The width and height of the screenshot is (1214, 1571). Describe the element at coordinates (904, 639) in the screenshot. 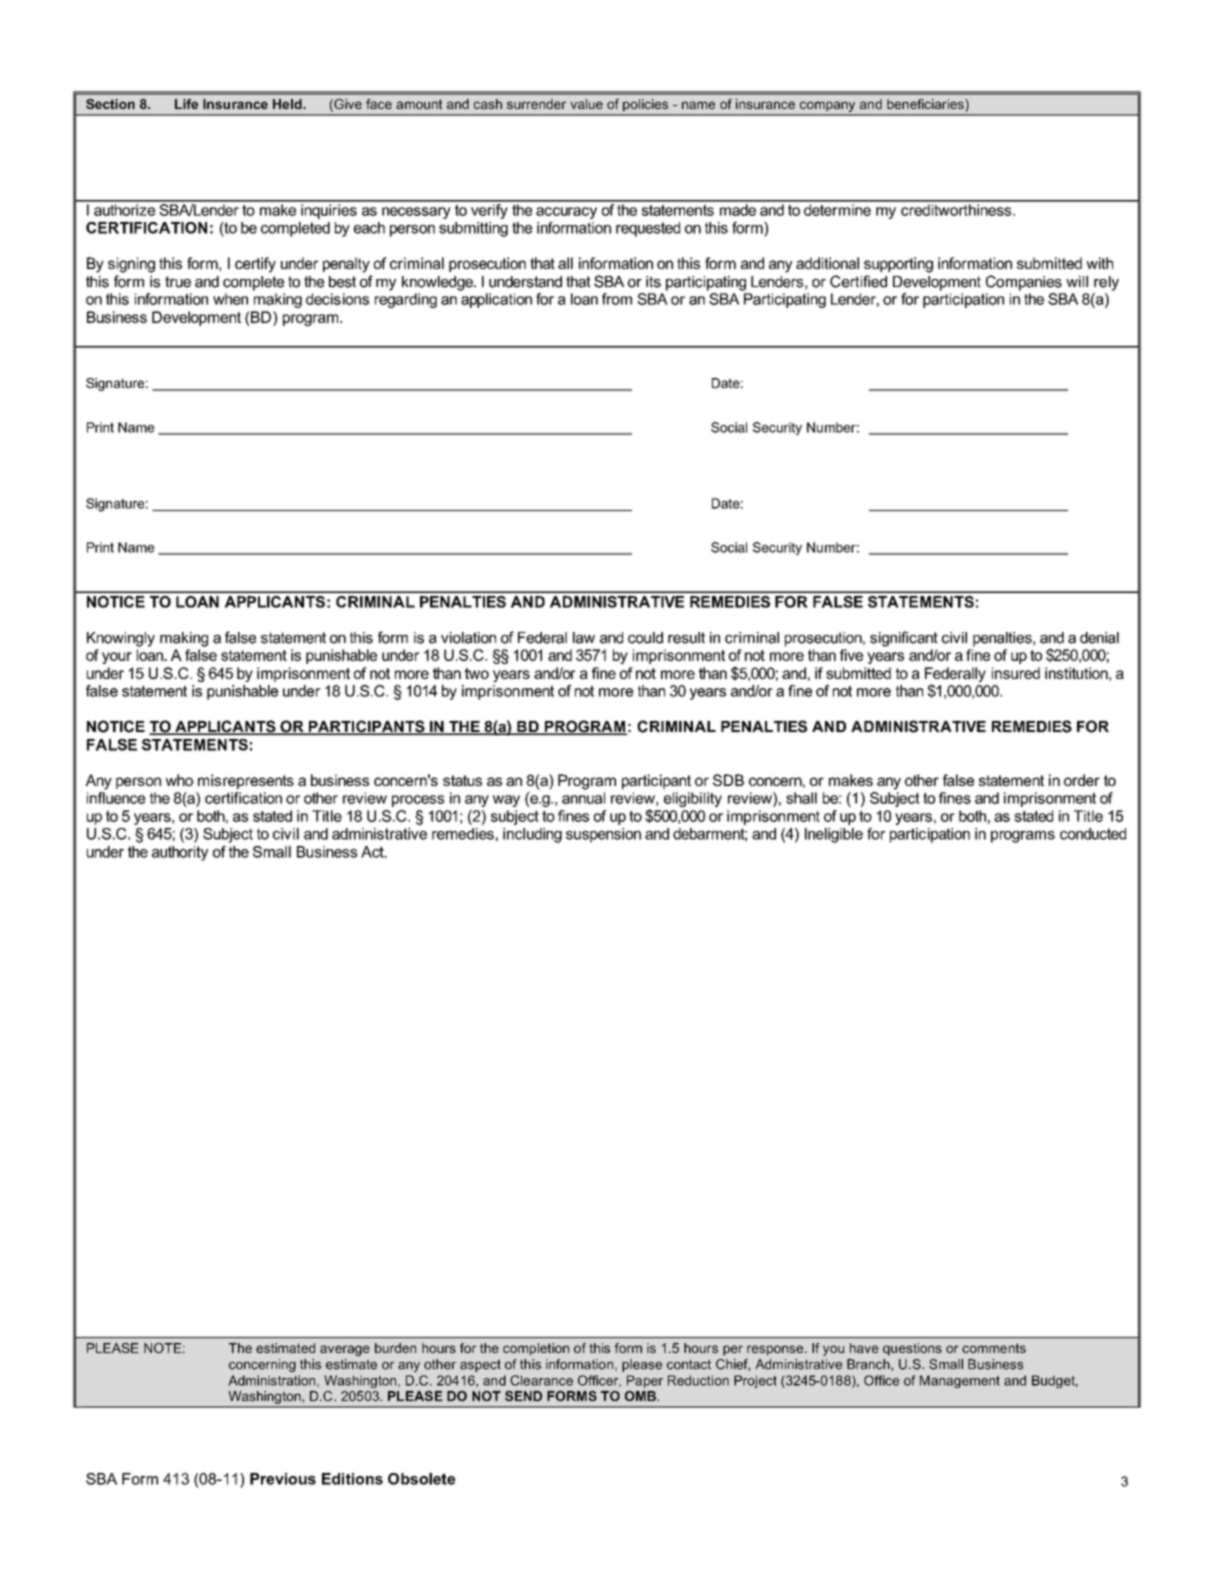

I see `significant` at that location.
